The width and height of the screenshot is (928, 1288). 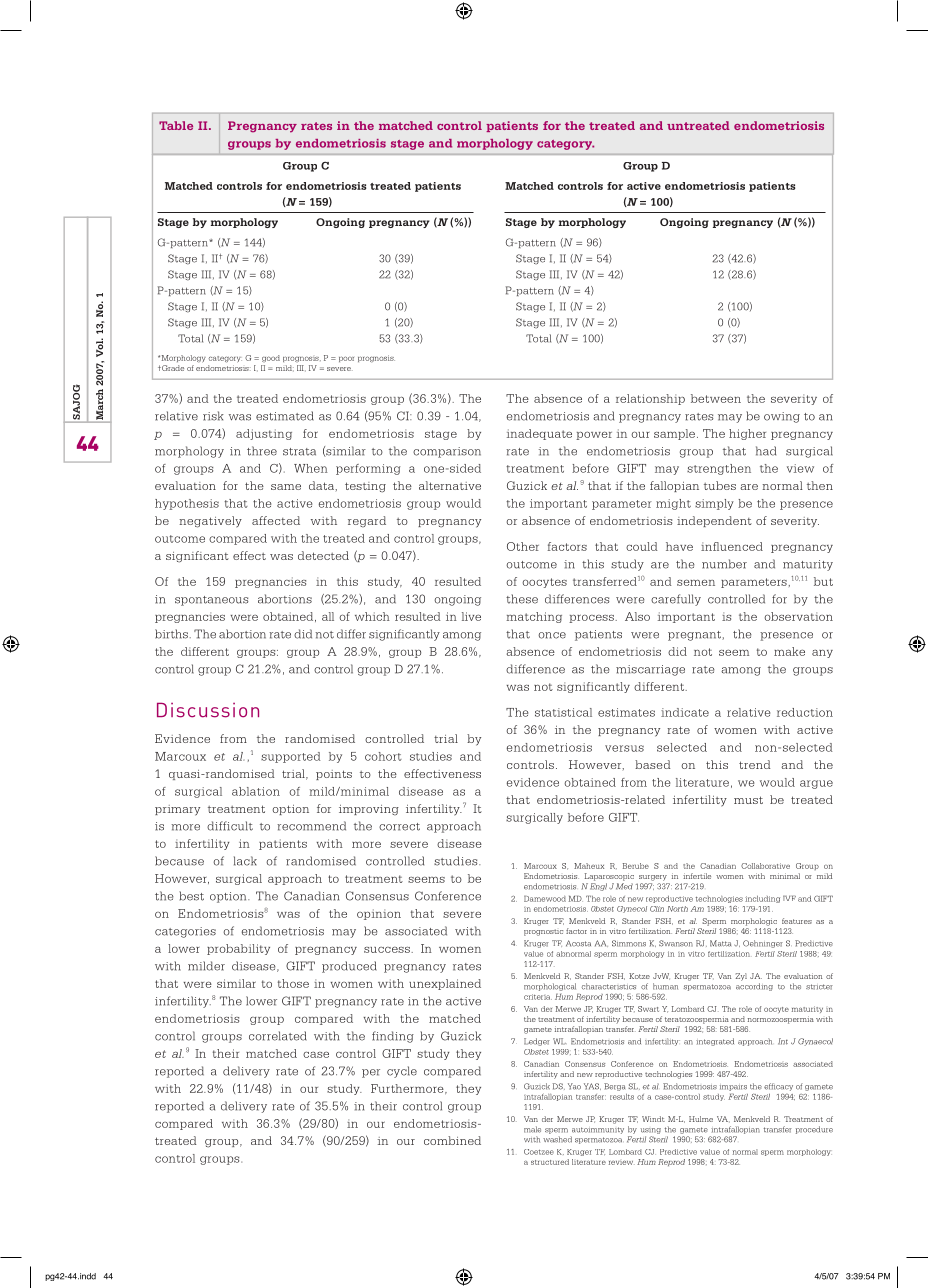 What do you see at coordinates (534, 617) in the screenshot?
I see `matching` at bounding box center [534, 617].
